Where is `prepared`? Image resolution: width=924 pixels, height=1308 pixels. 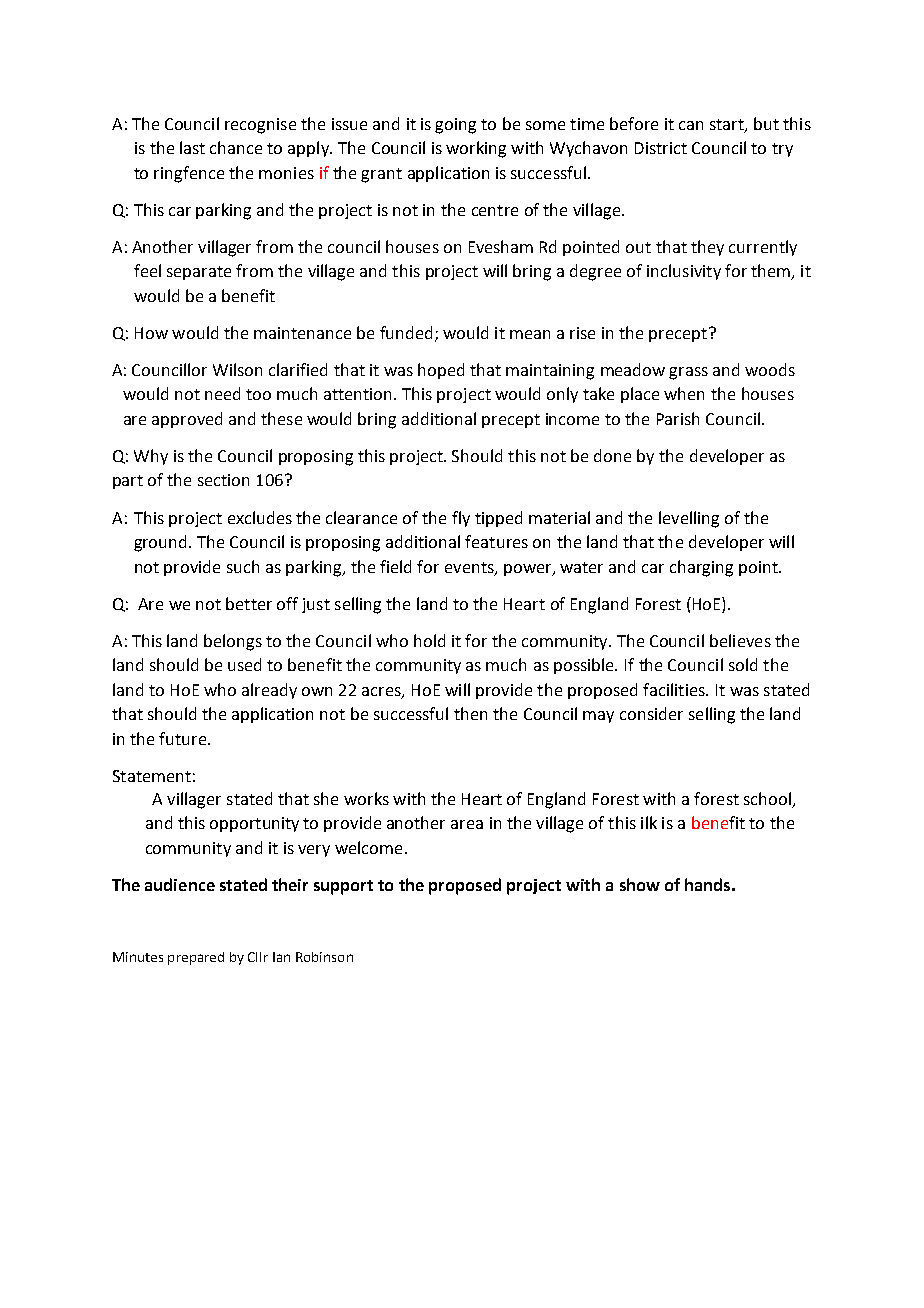
prepared is located at coordinates (196, 958).
